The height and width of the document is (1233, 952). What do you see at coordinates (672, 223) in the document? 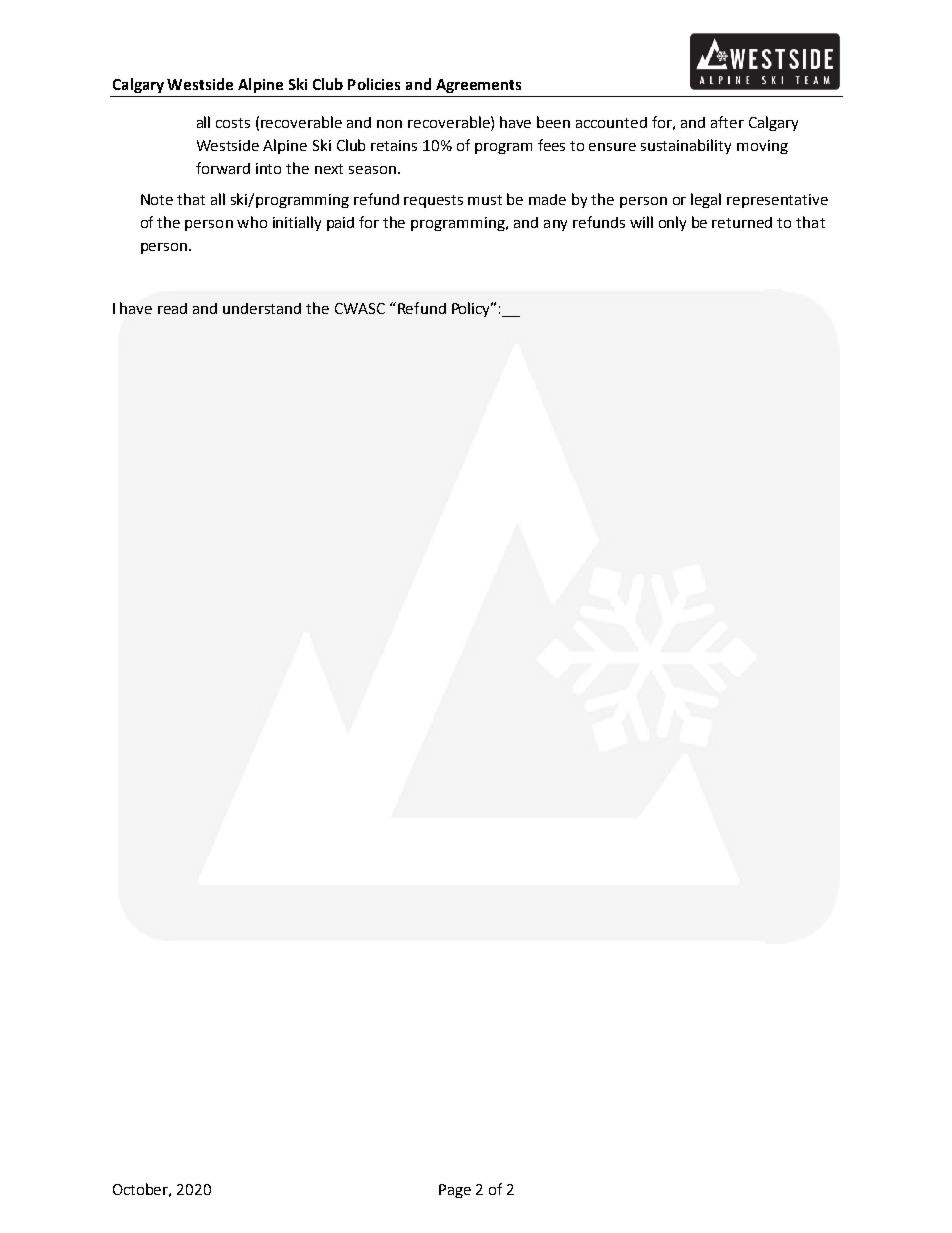
I see `only` at bounding box center [672, 223].
